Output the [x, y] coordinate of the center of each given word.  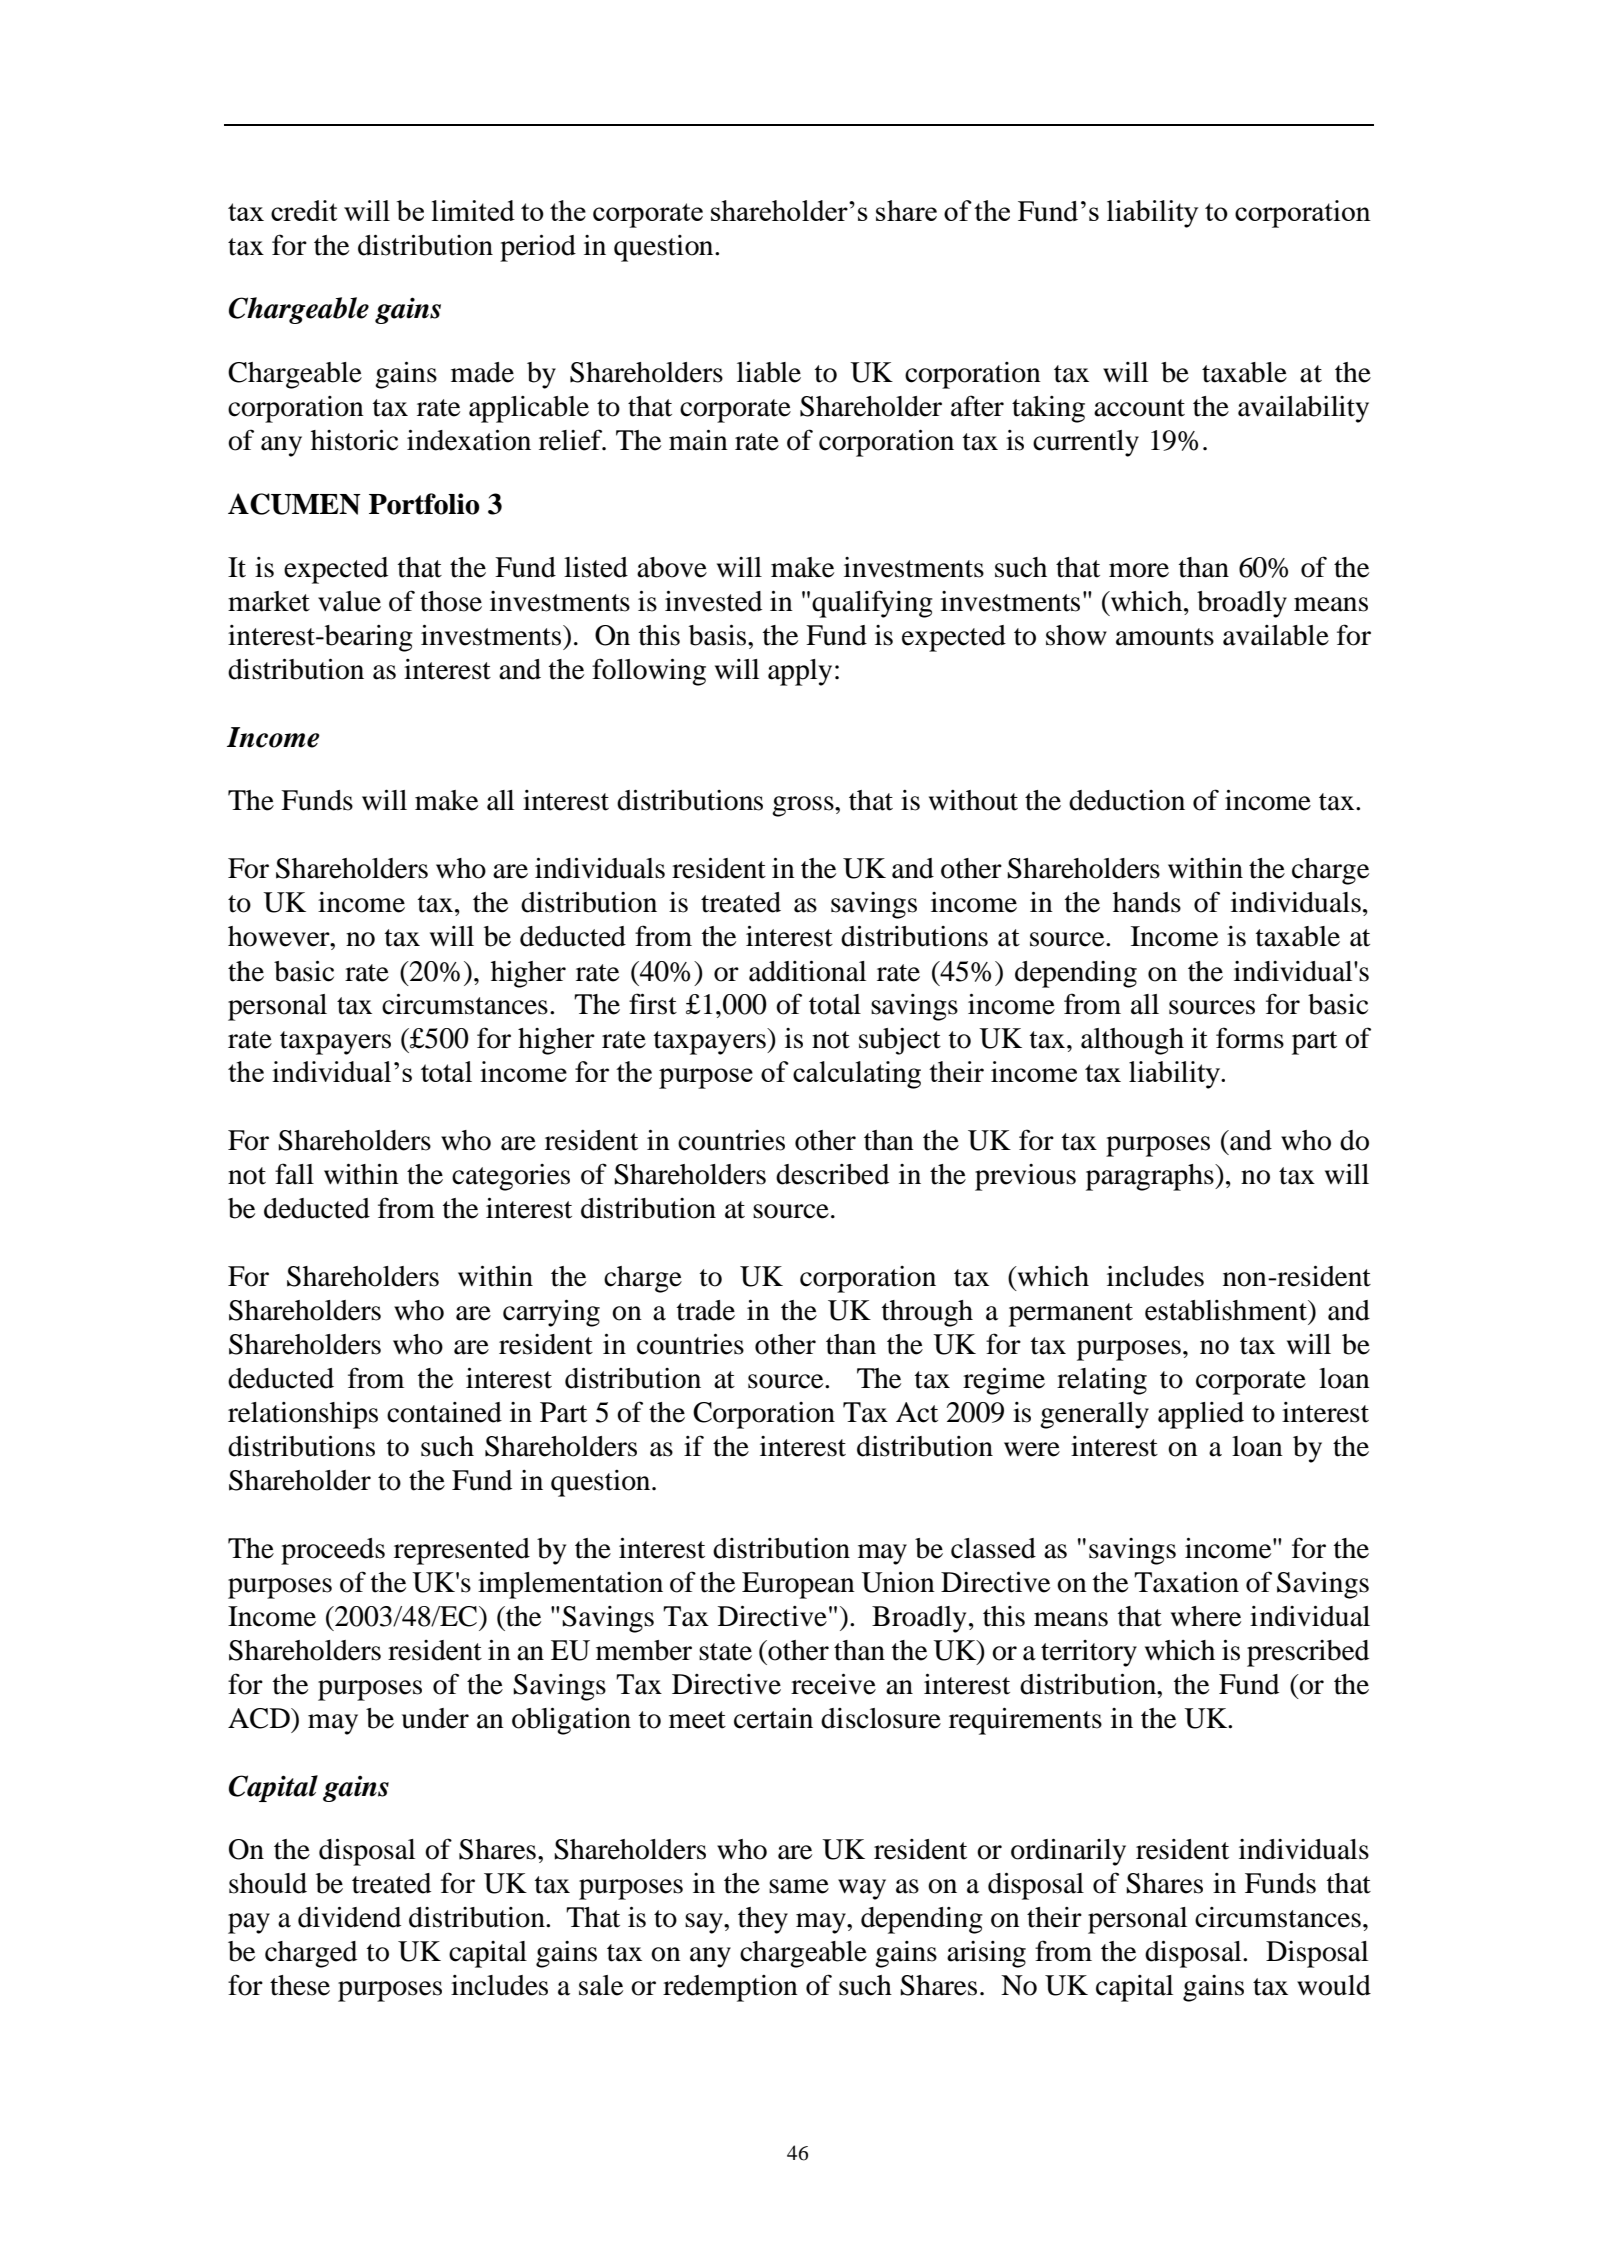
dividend [349, 1917]
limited [473, 210]
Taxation [1186, 1582]
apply [800, 672]
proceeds [333, 1551]
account [1139, 408]
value [349, 601]
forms [1250, 1038]
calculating [857, 1075]
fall [294, 1174]
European [798, 1585]
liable [769, 372]
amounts [1165, 637]
